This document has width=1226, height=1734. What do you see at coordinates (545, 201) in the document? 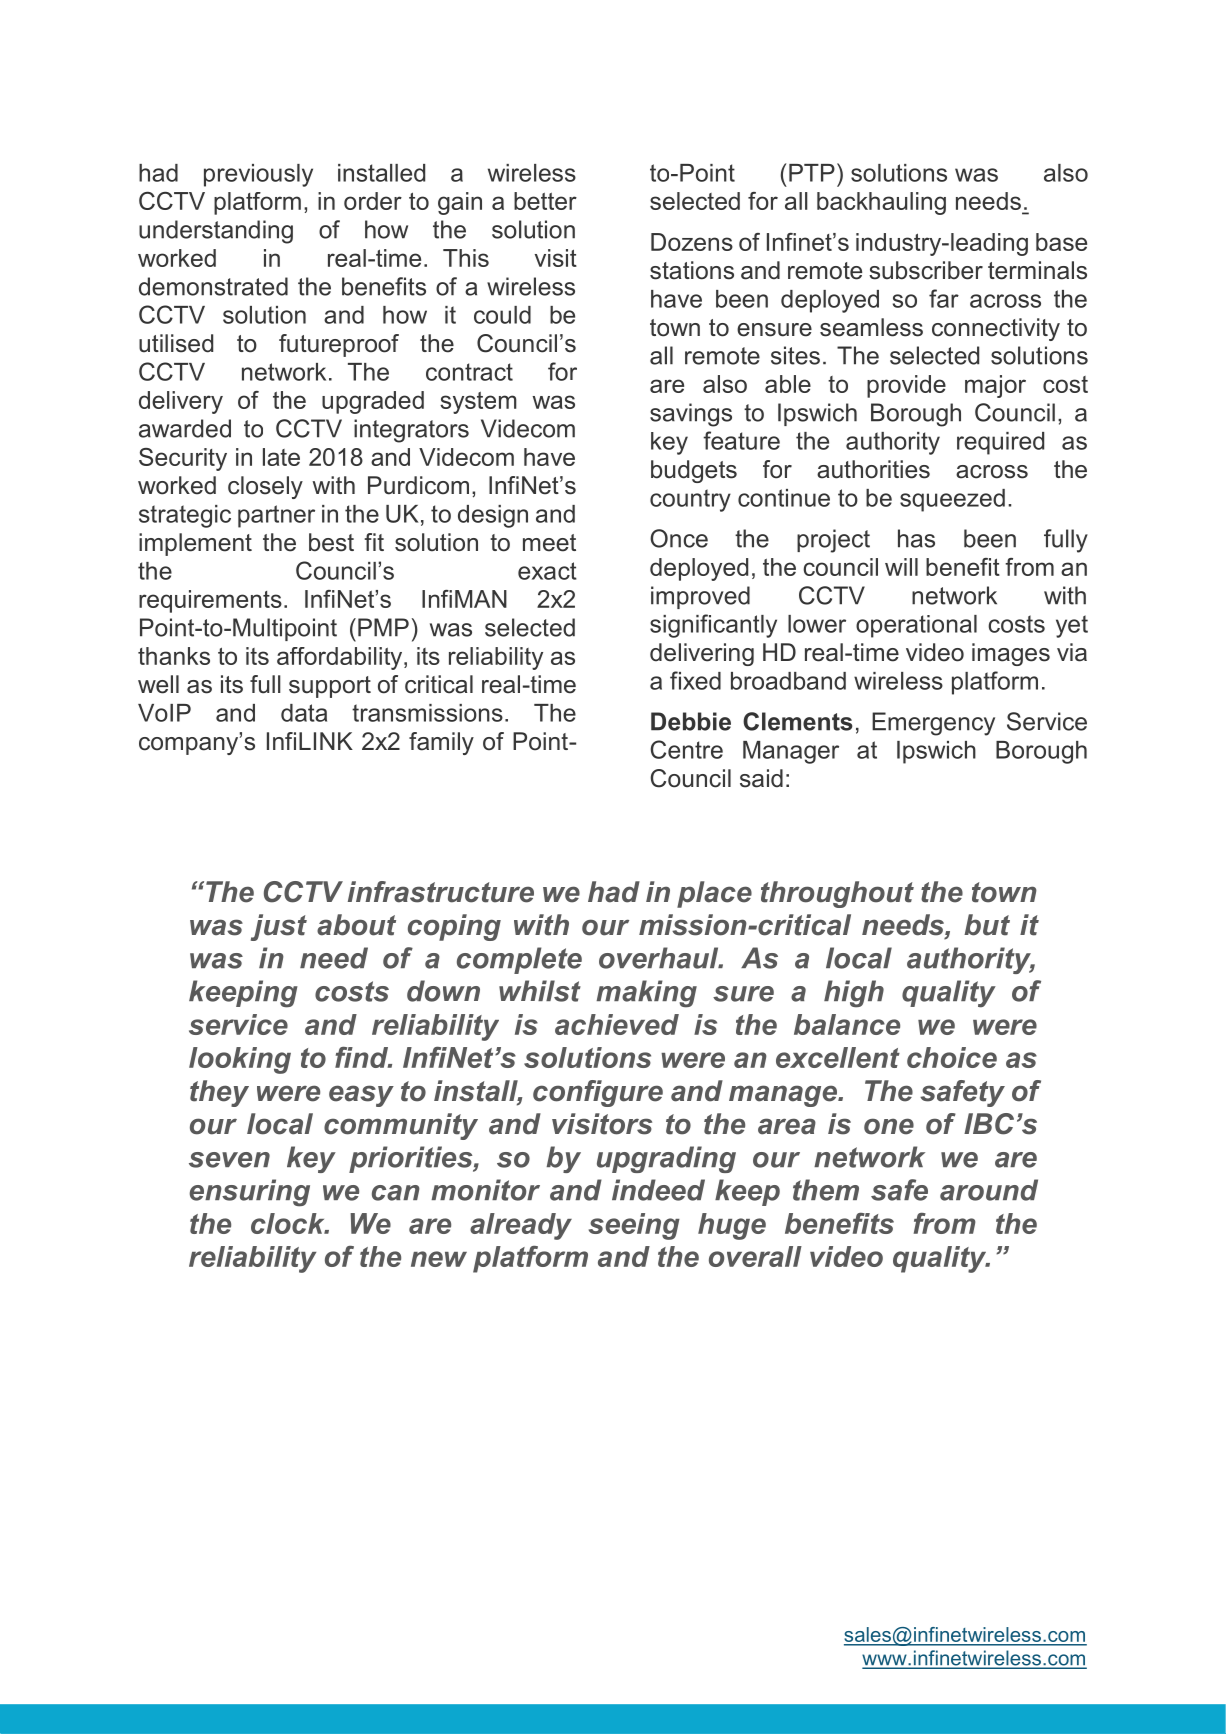
I see `better` at bounding box center [545, 201].
